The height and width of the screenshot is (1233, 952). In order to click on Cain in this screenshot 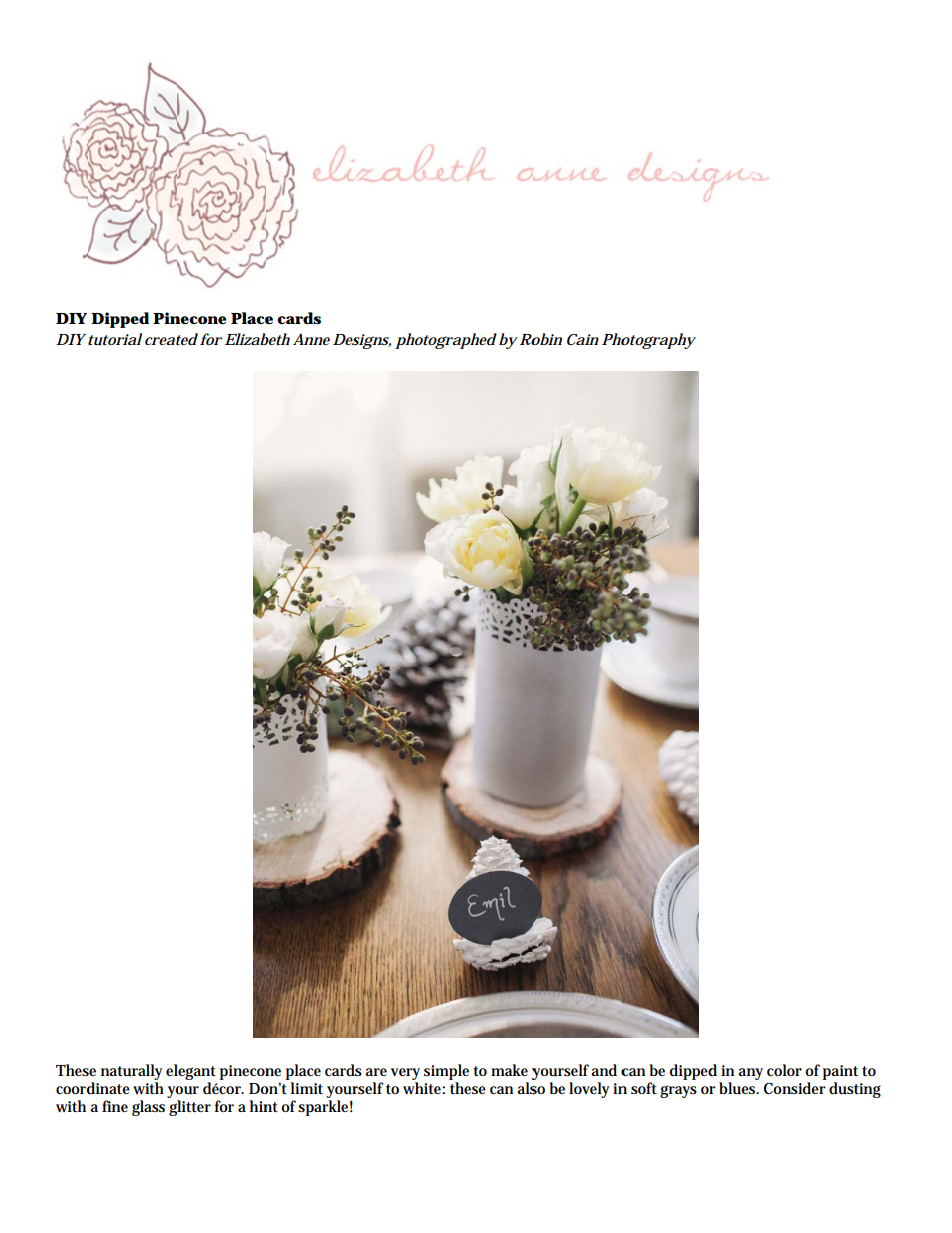, I will do `click(583, 339)`.
